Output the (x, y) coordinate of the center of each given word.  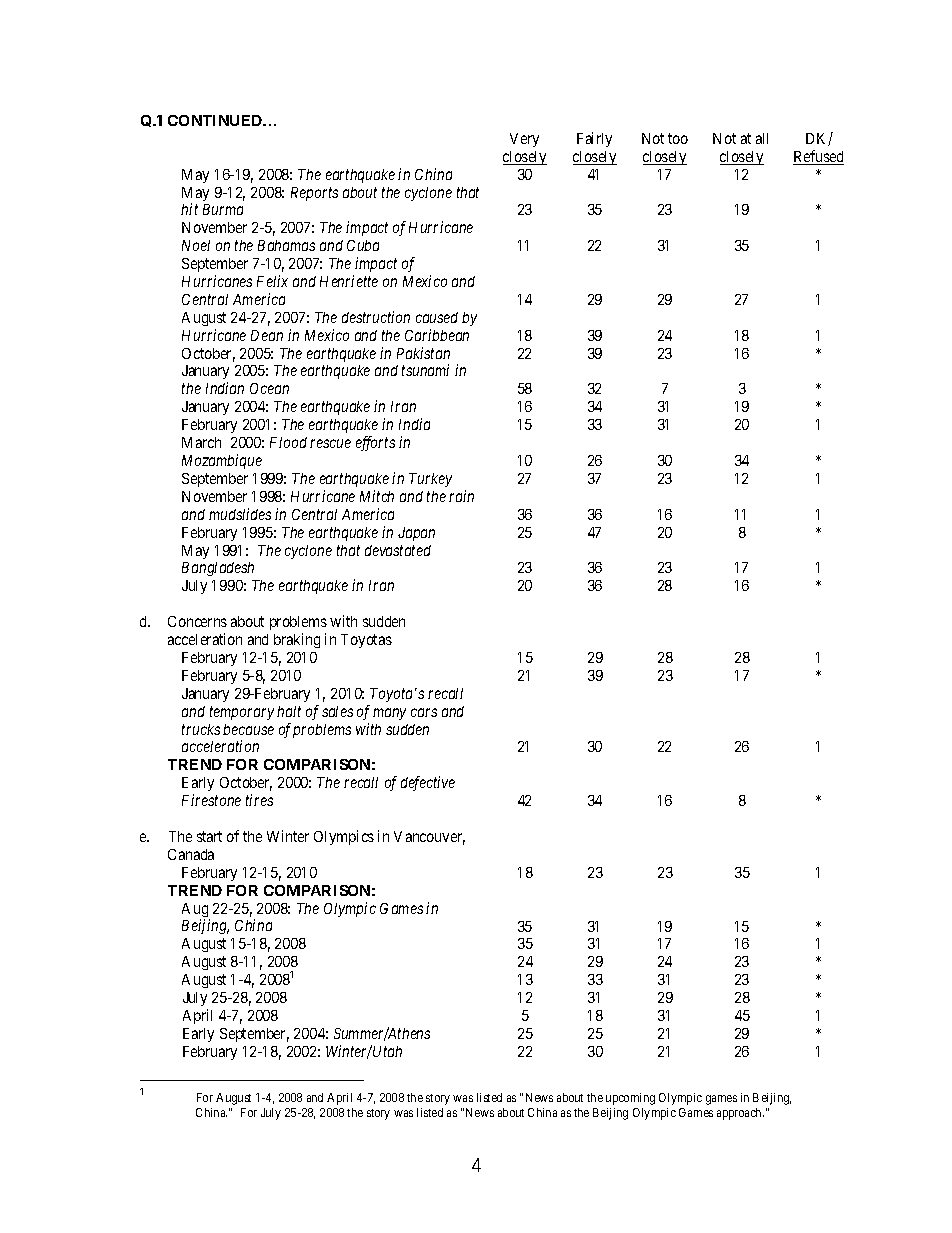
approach (740, 1114)
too (678, 138)
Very (524, 140)
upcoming (630, 1099)
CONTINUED (216, 120)
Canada (191, 854)
